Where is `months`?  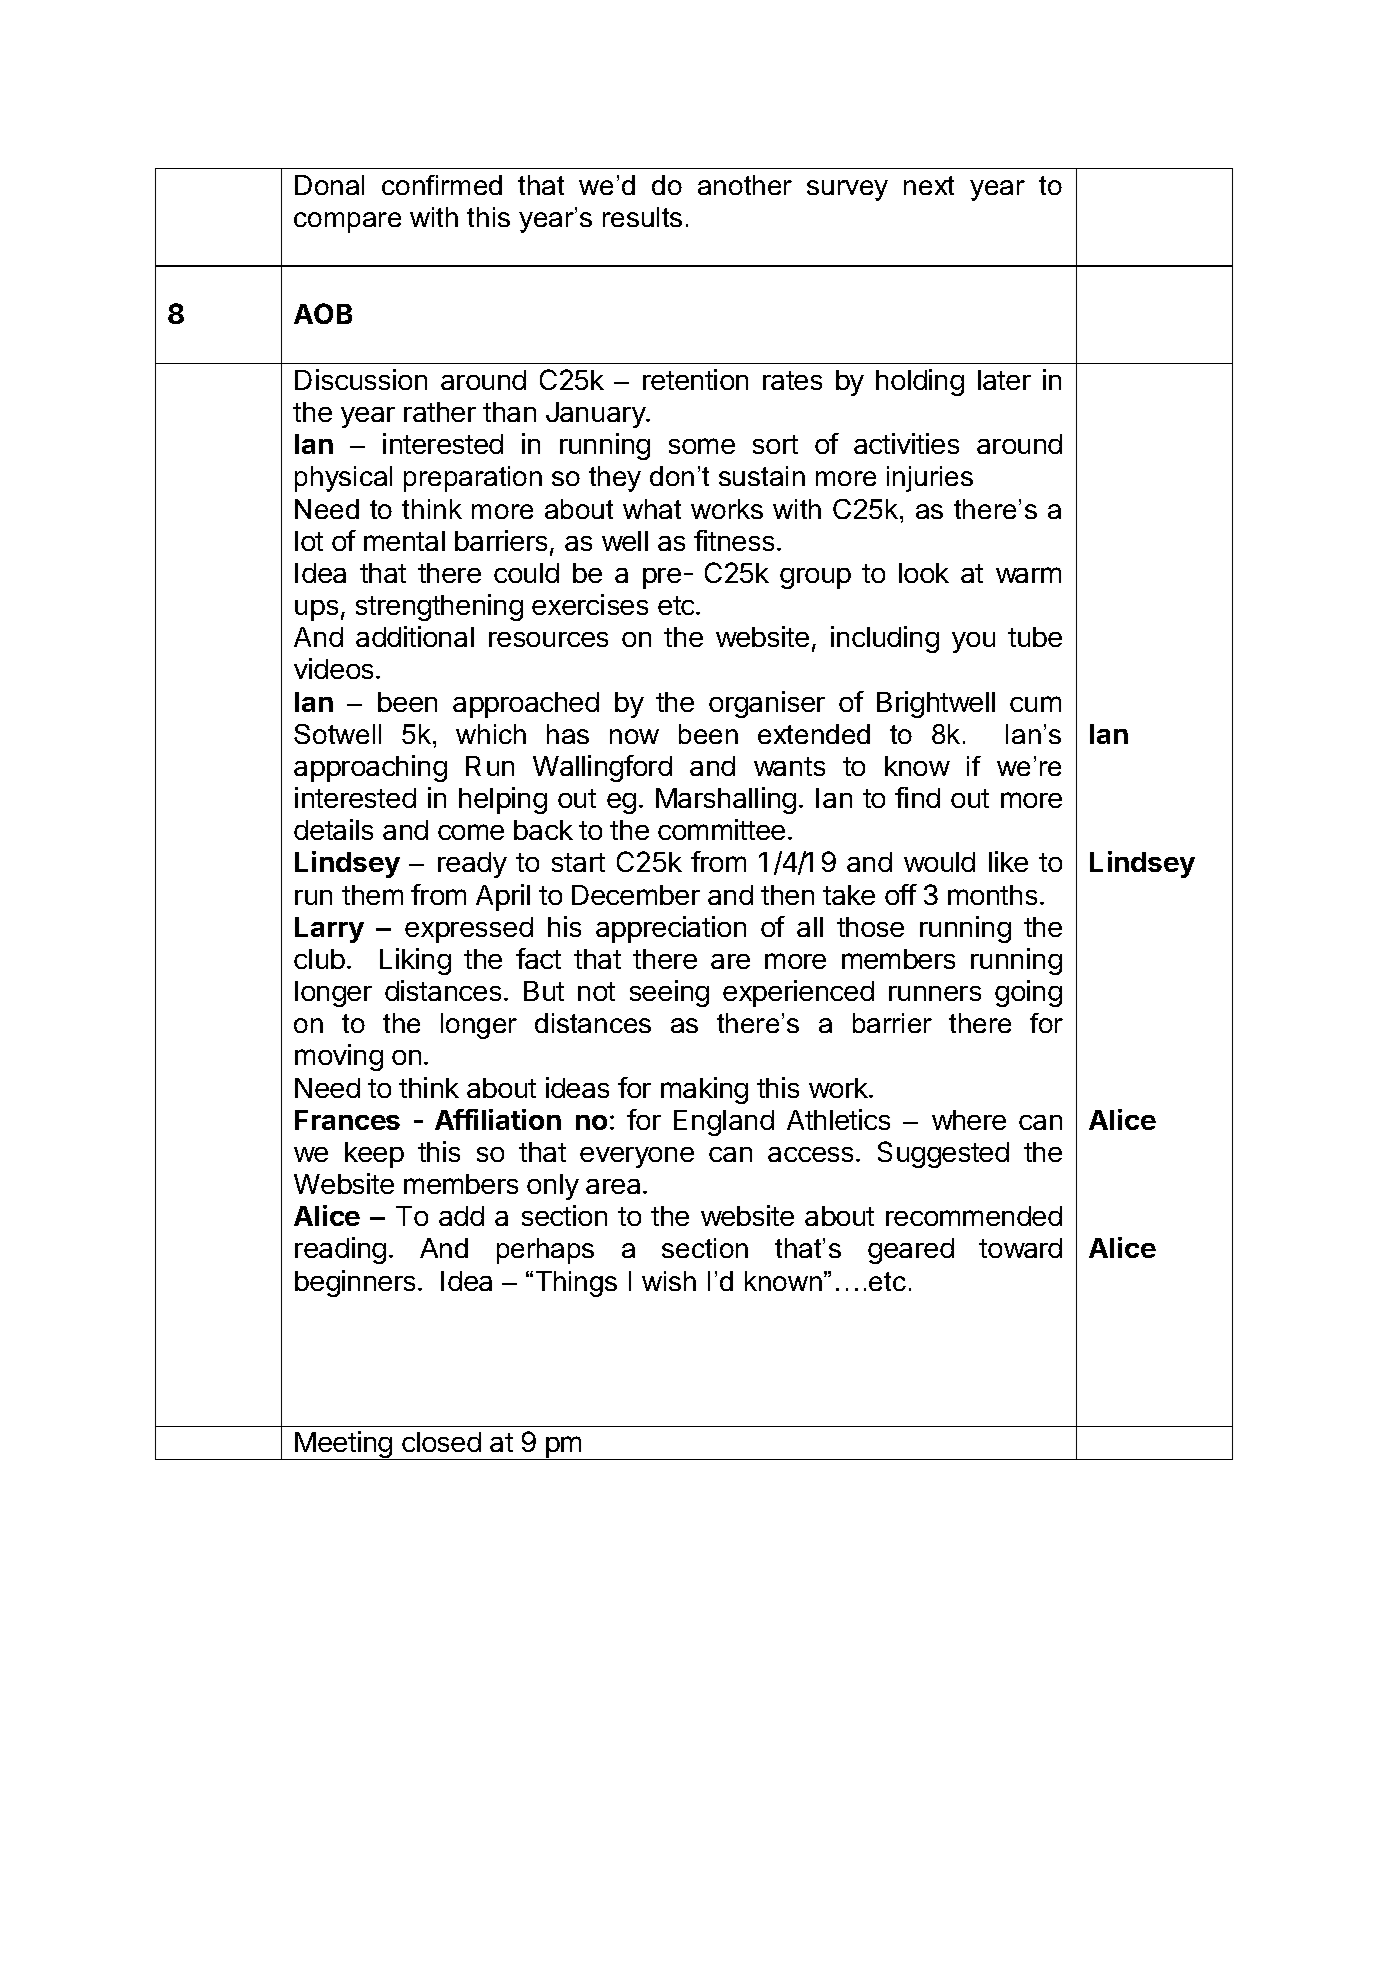 months is located at coordinates (992, 895).
